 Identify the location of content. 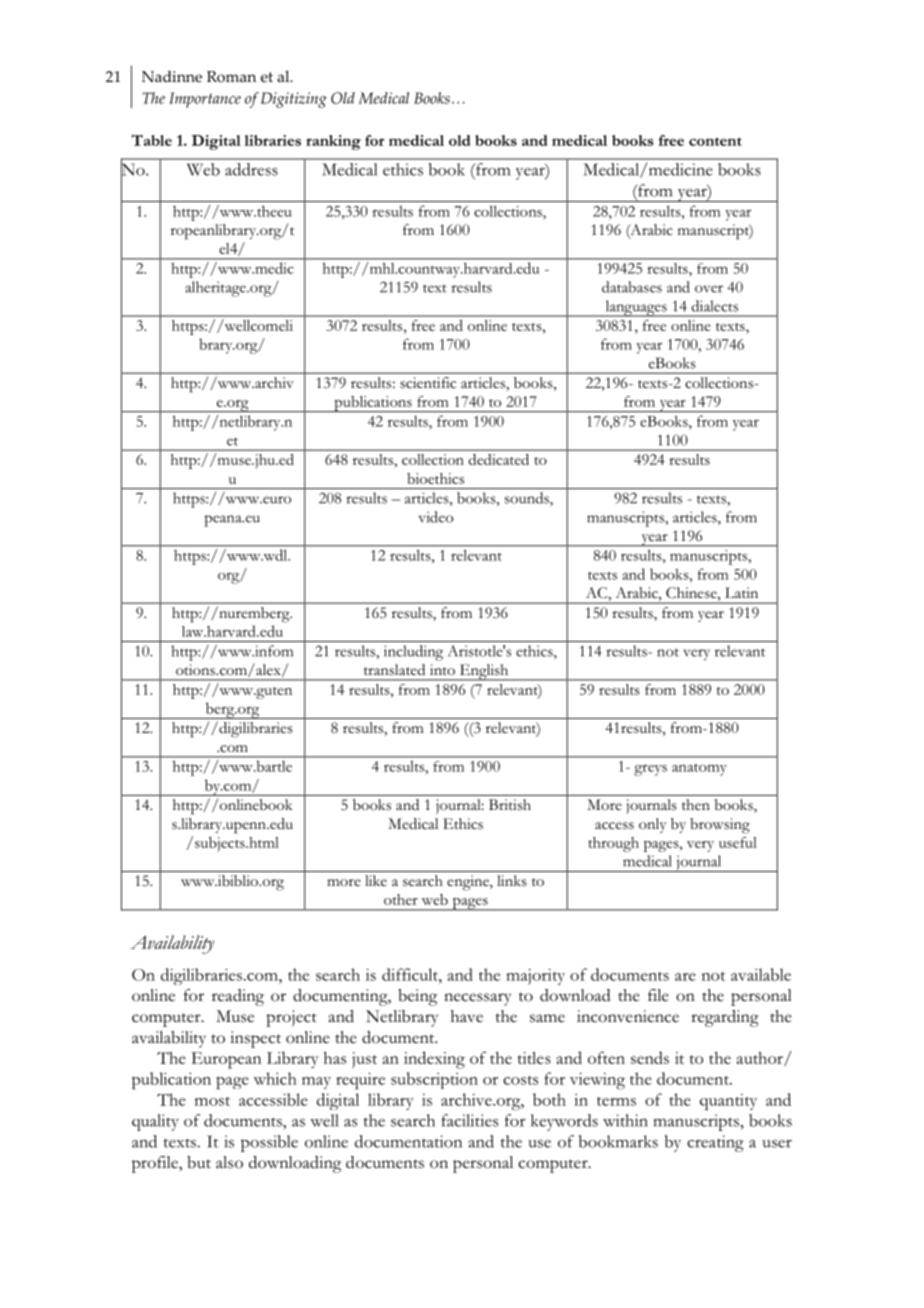
(715, 141).
